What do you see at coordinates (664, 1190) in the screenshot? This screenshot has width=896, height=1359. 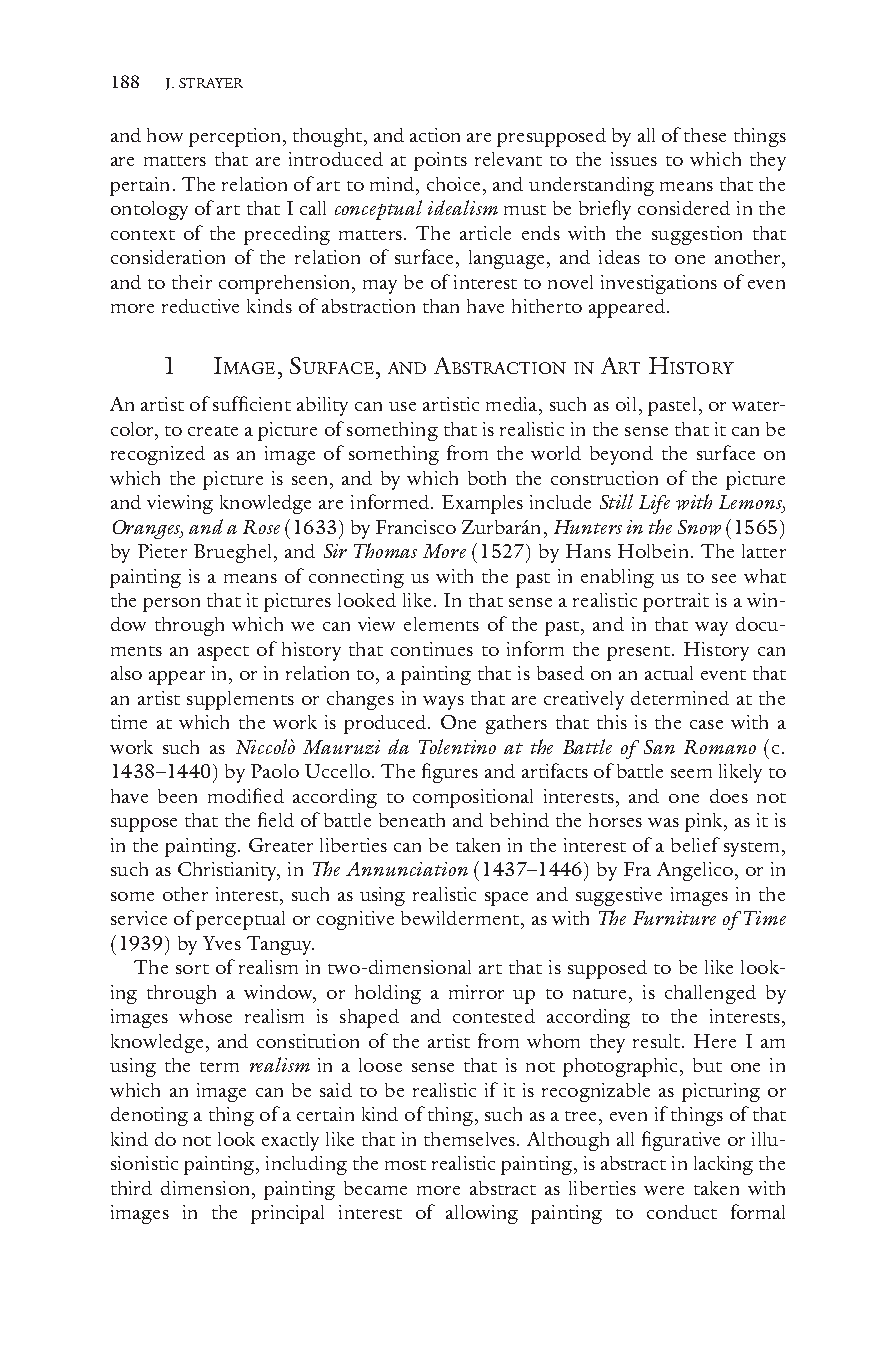 I see `were` at bounding box center [664, 1190].
